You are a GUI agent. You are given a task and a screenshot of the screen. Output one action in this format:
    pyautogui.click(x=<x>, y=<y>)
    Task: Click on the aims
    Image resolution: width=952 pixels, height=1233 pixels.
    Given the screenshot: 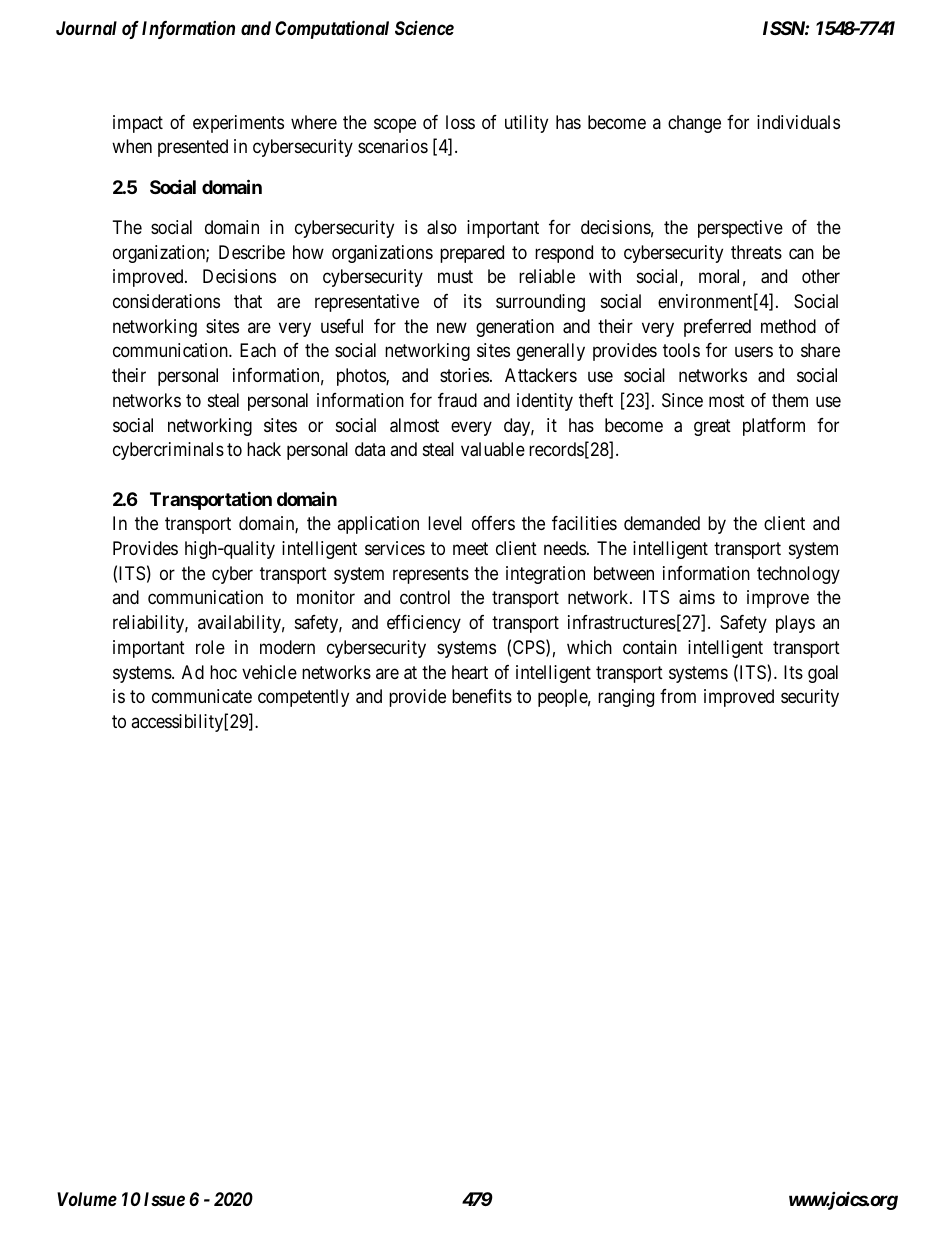 What is the action you would take?
    pyautogui.click(x=697, y=597)
